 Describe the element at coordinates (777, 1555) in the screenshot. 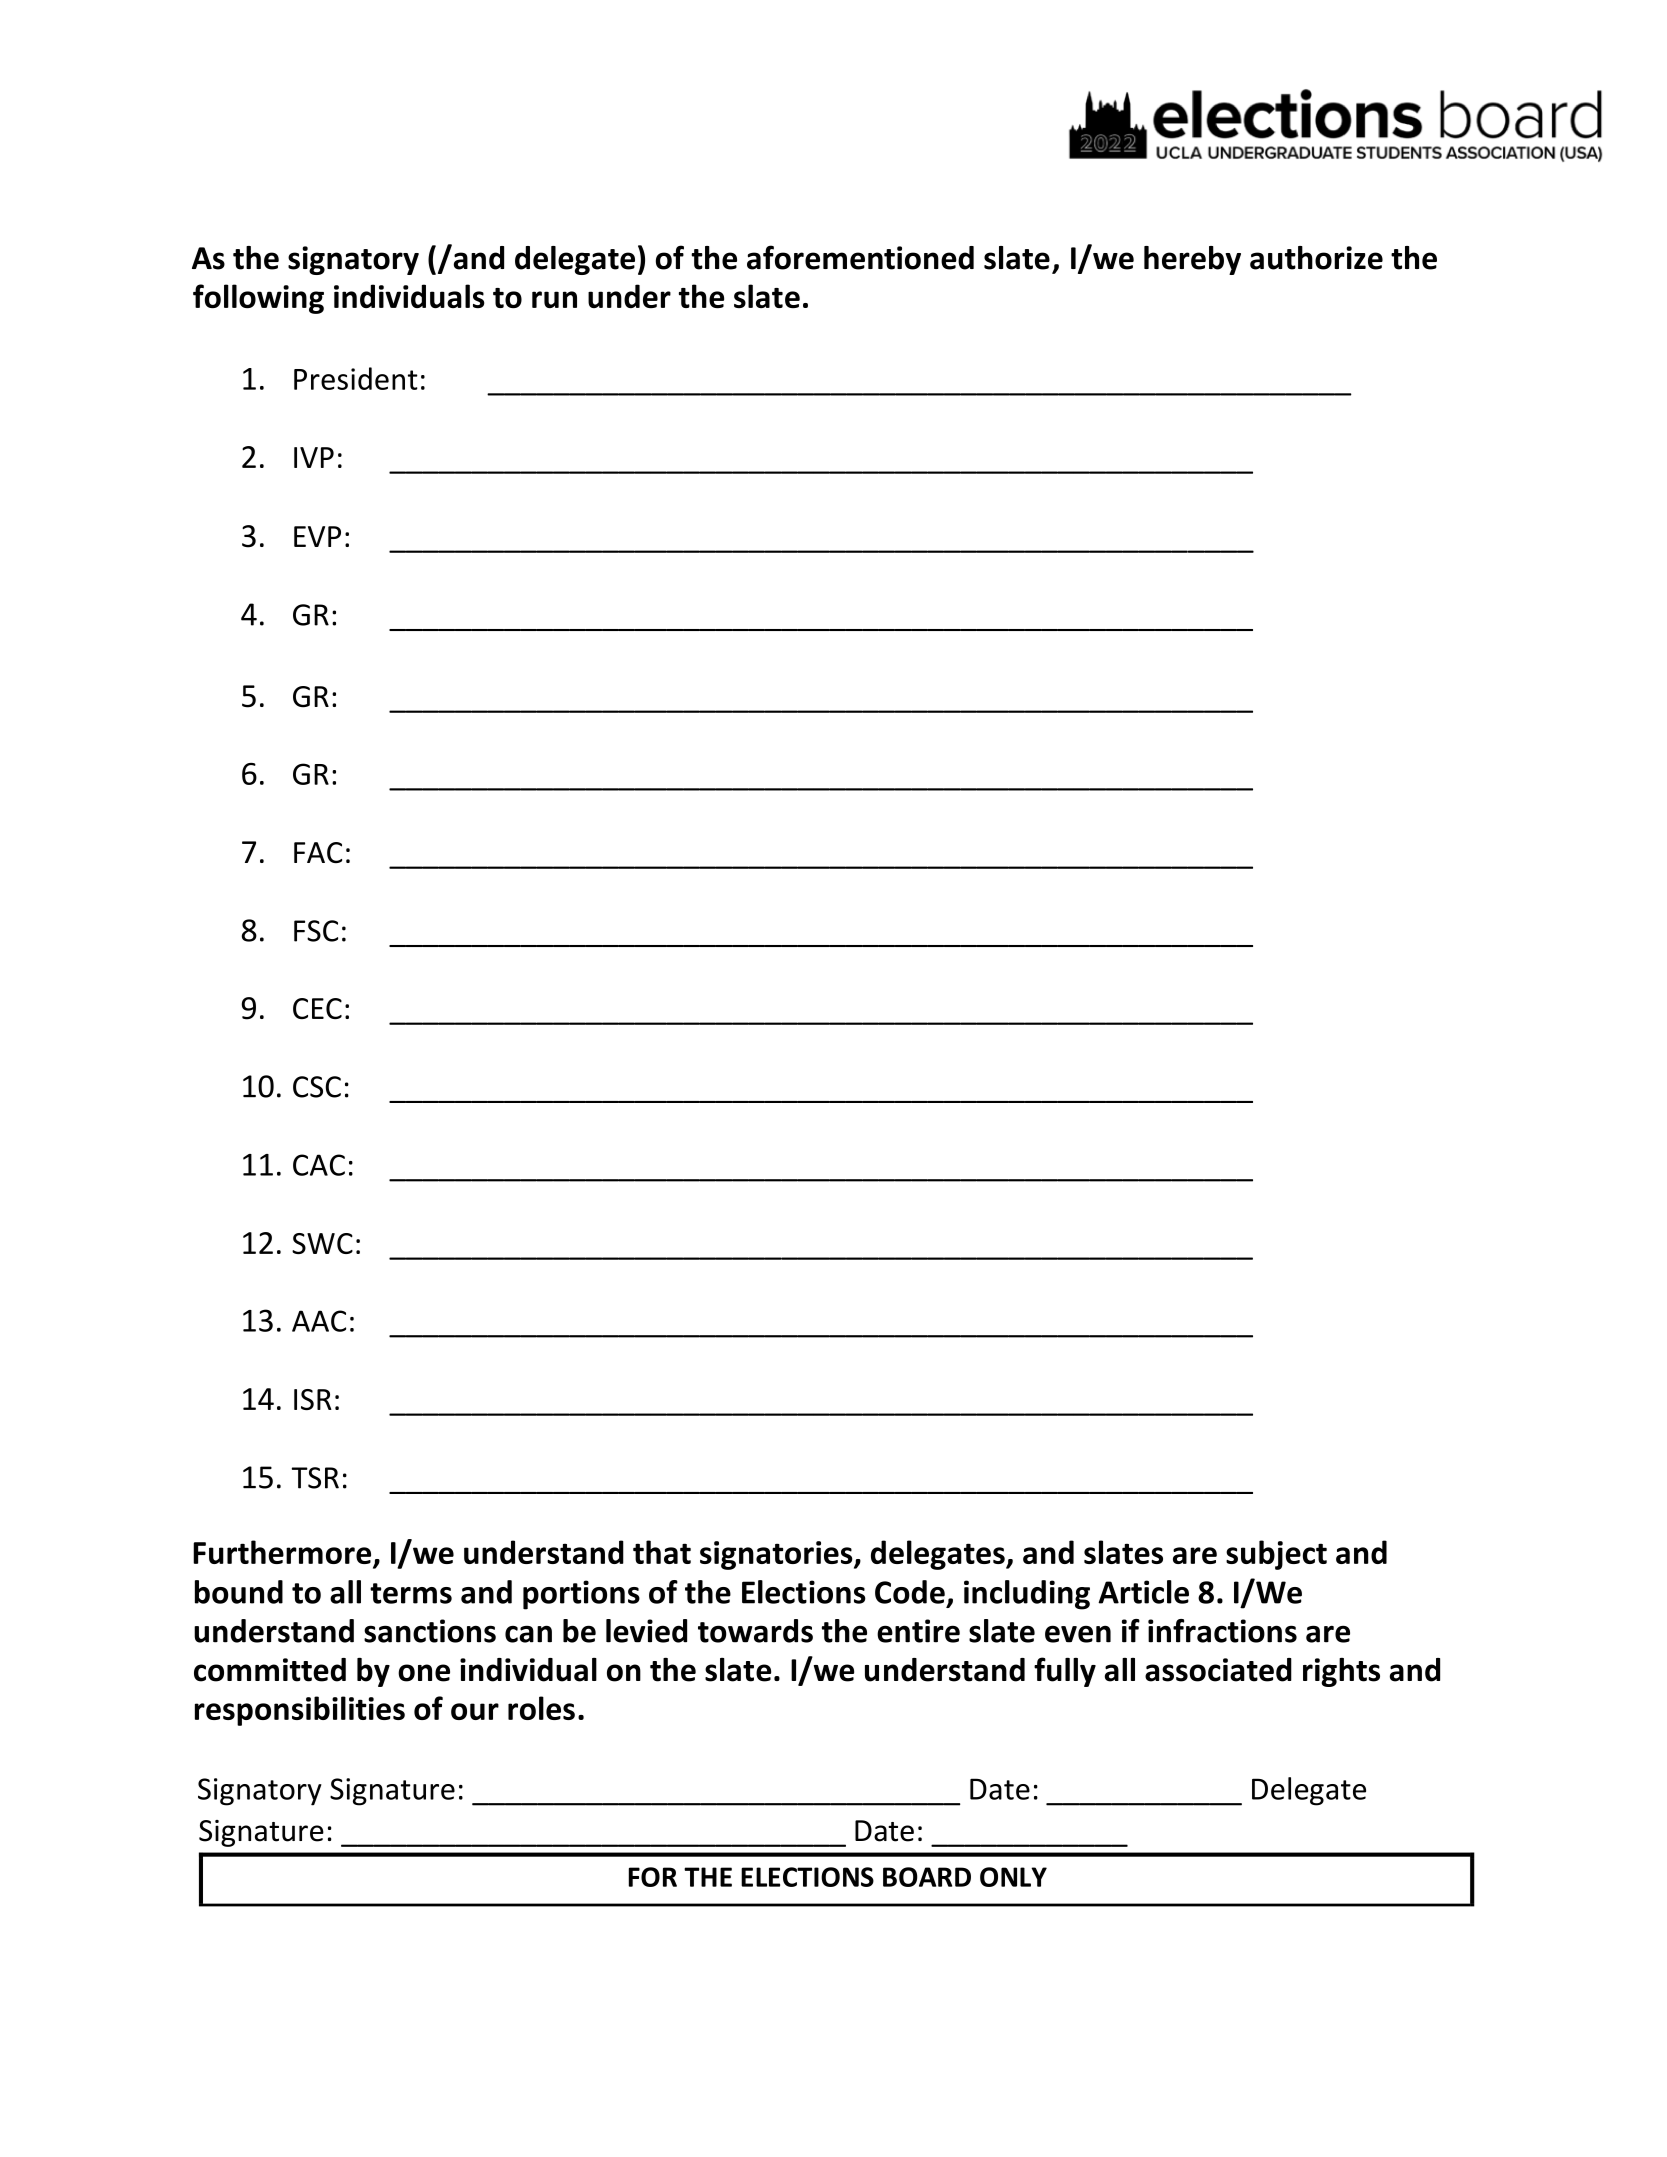

I see `signatories` at that location.
